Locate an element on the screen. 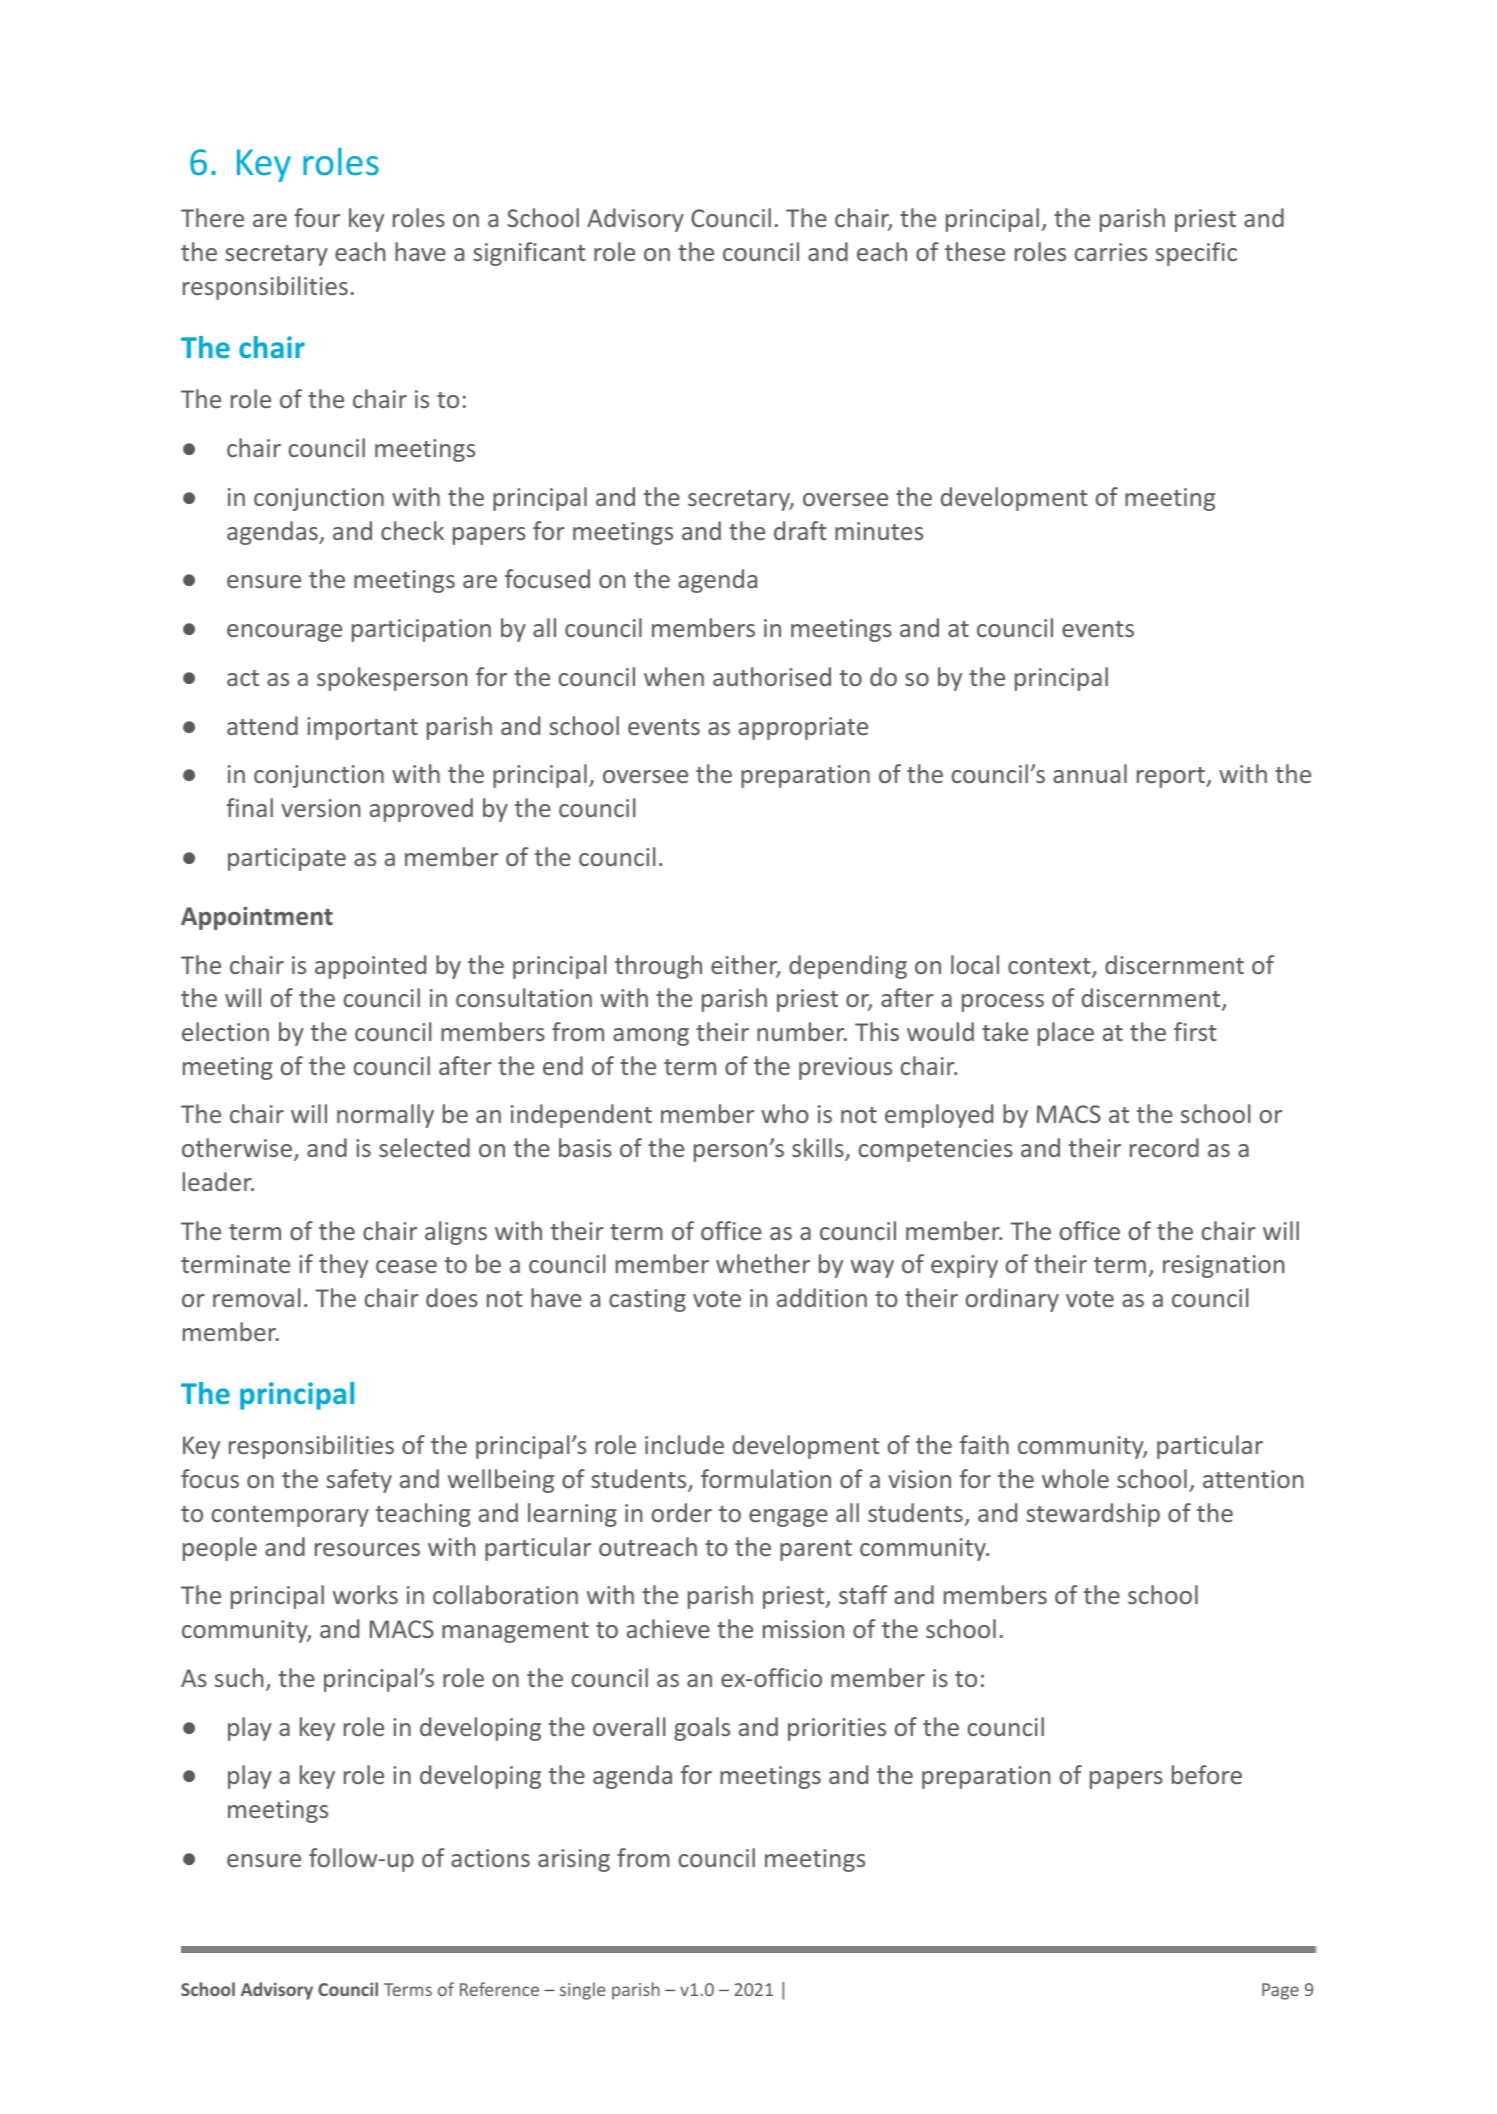 The height and width of the screenshot is (2114, 1497). significant is located at coordinates (529, 254).
